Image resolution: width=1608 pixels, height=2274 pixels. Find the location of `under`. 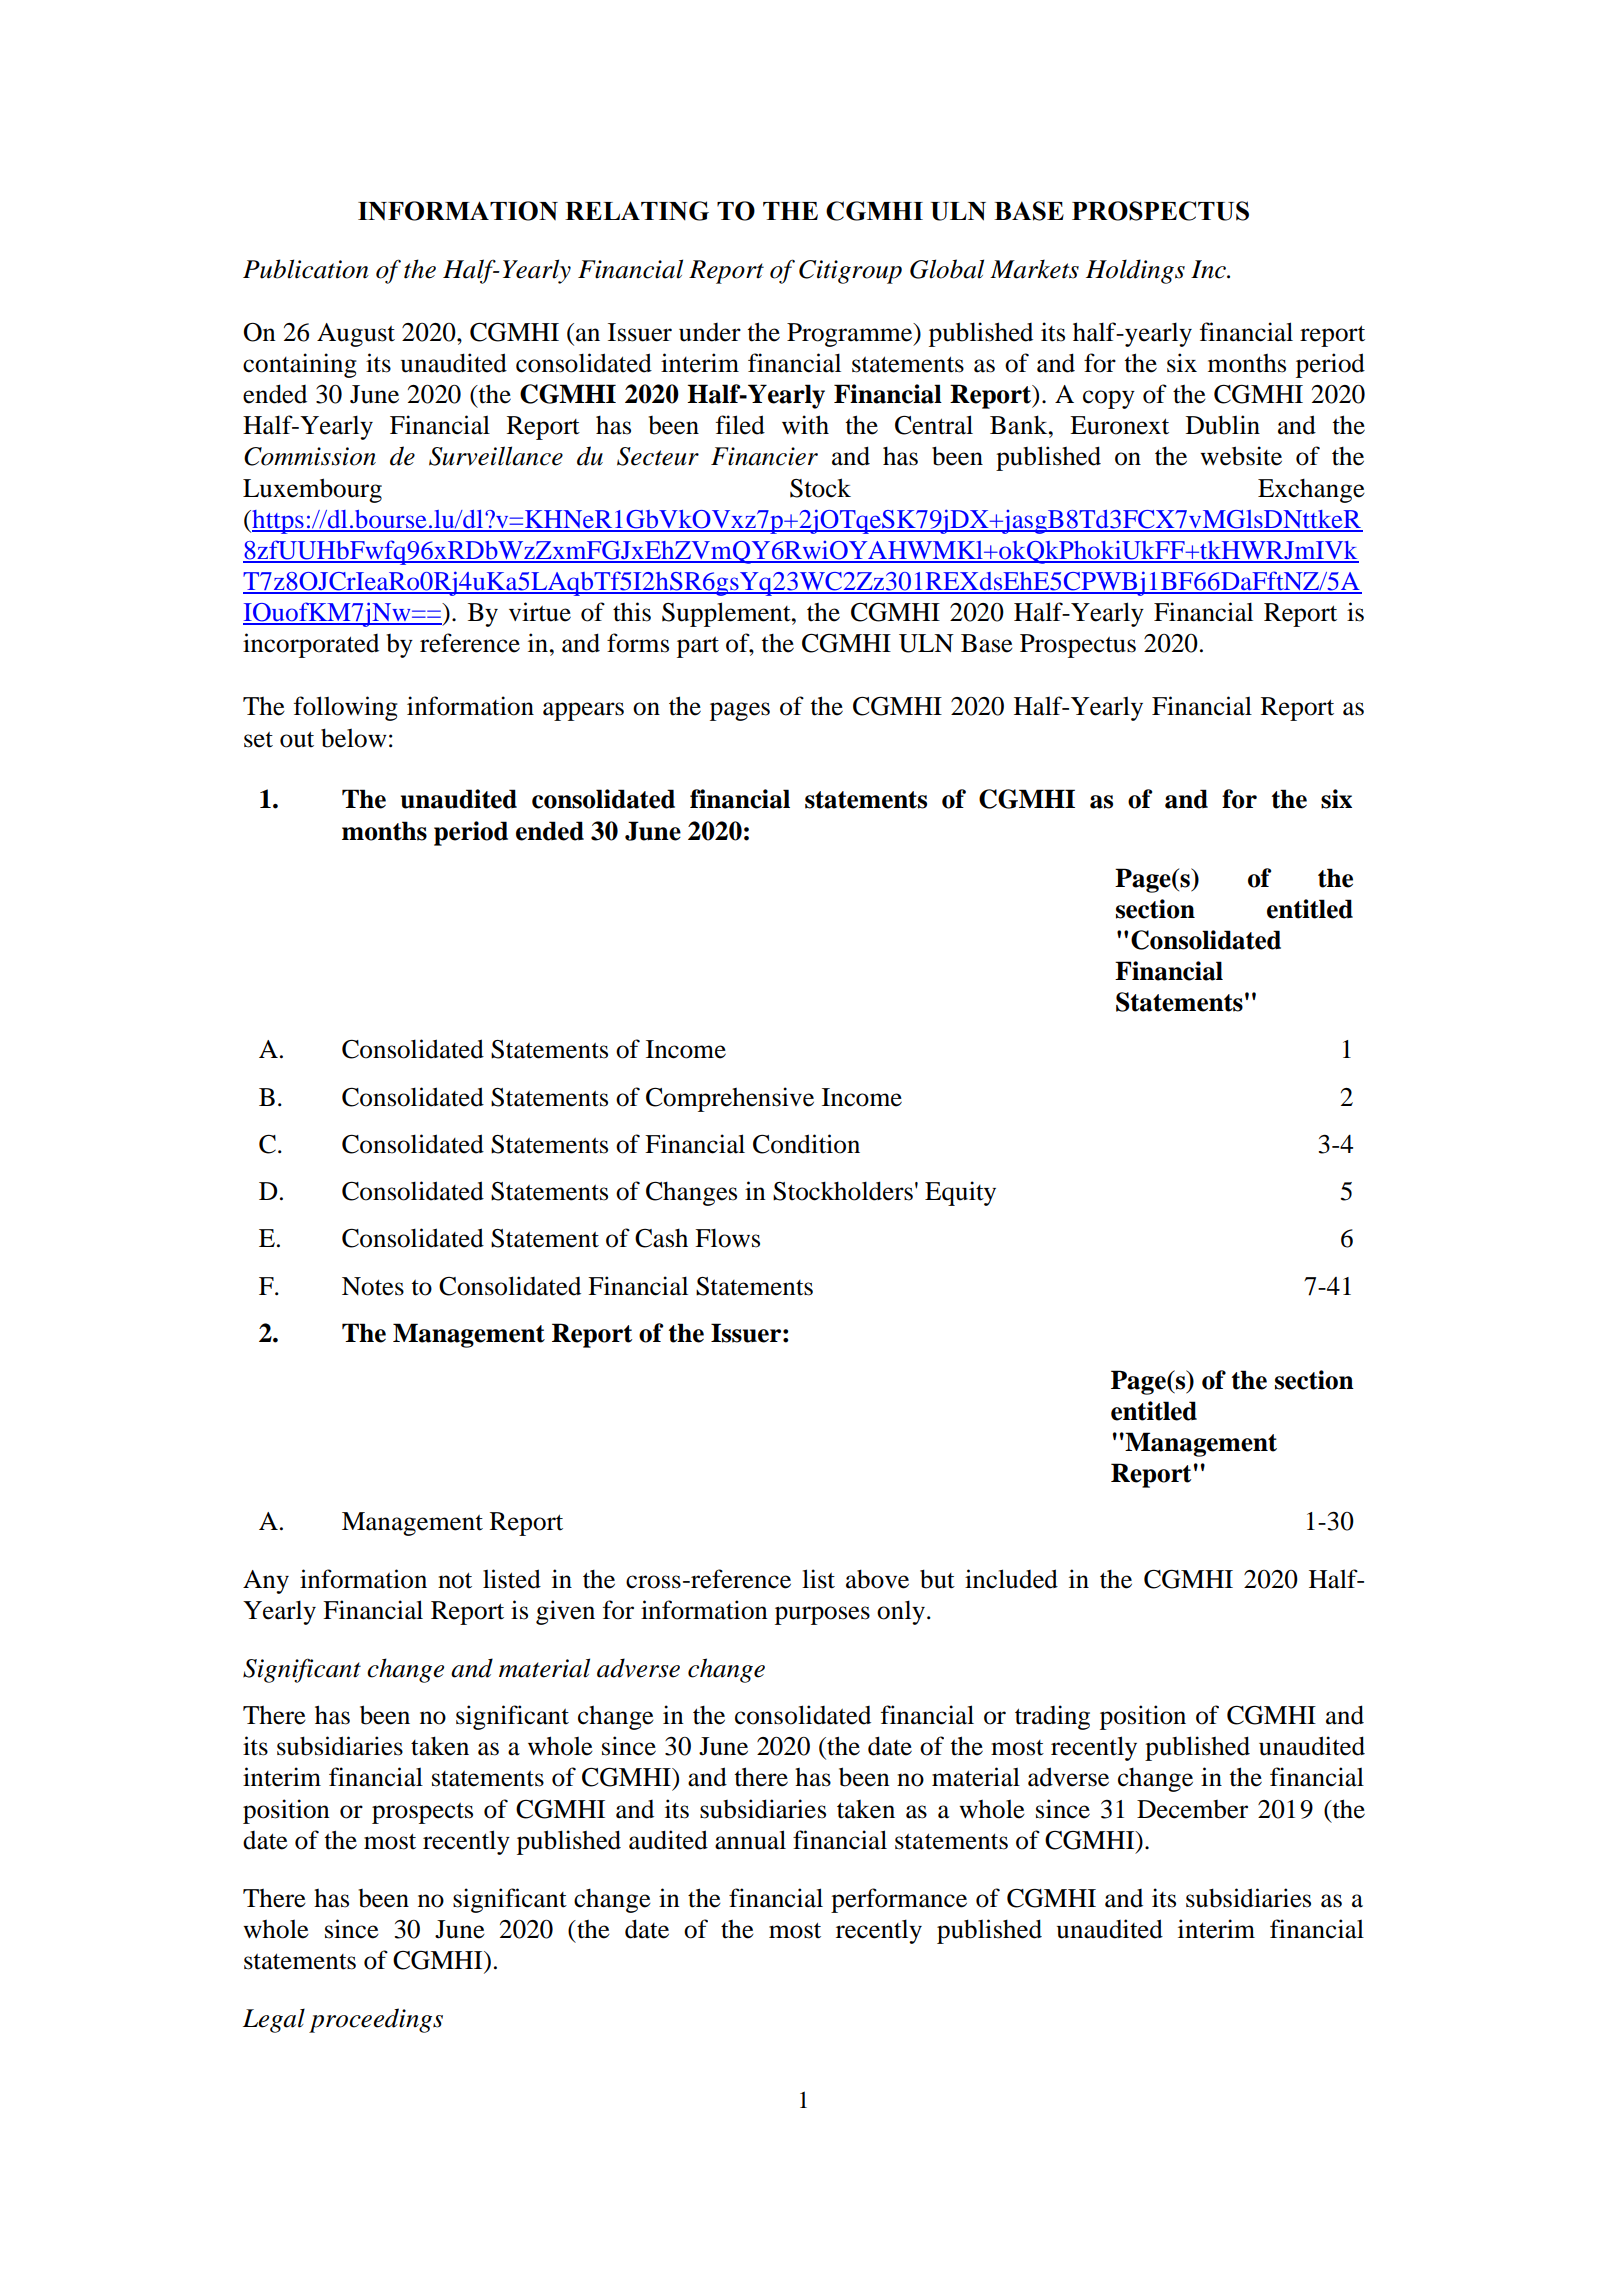

under is located at coordinates (710, 332).
